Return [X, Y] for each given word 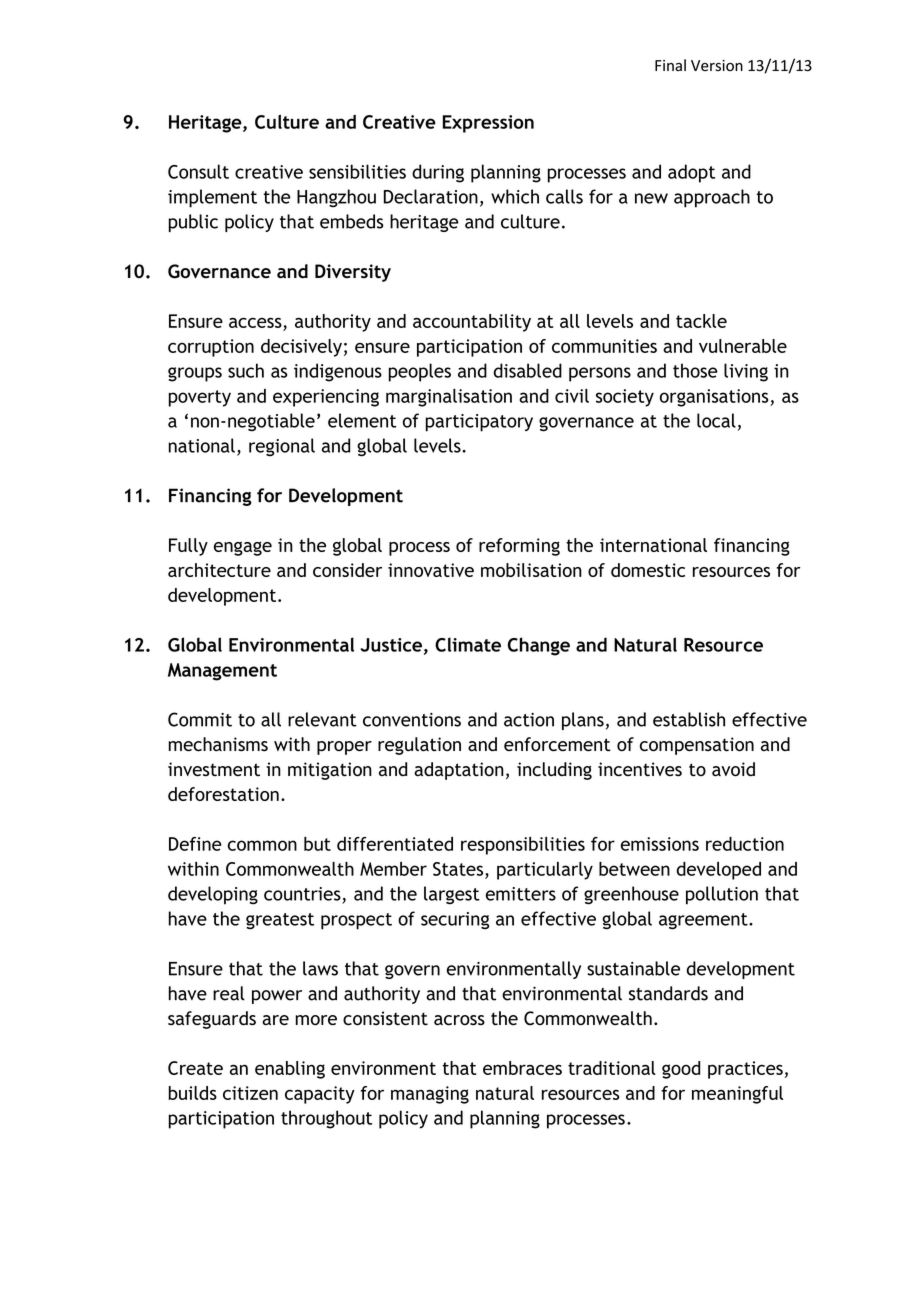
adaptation [459, 771]
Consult [198, 171]
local [716, 420]
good [681, 1070]
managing [430, 1095]
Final [670, 65]
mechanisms [218, 744]
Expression [488, 124]
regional [282, 447]
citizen [250, 1093]
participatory [479, 423]
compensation [697, 746]
